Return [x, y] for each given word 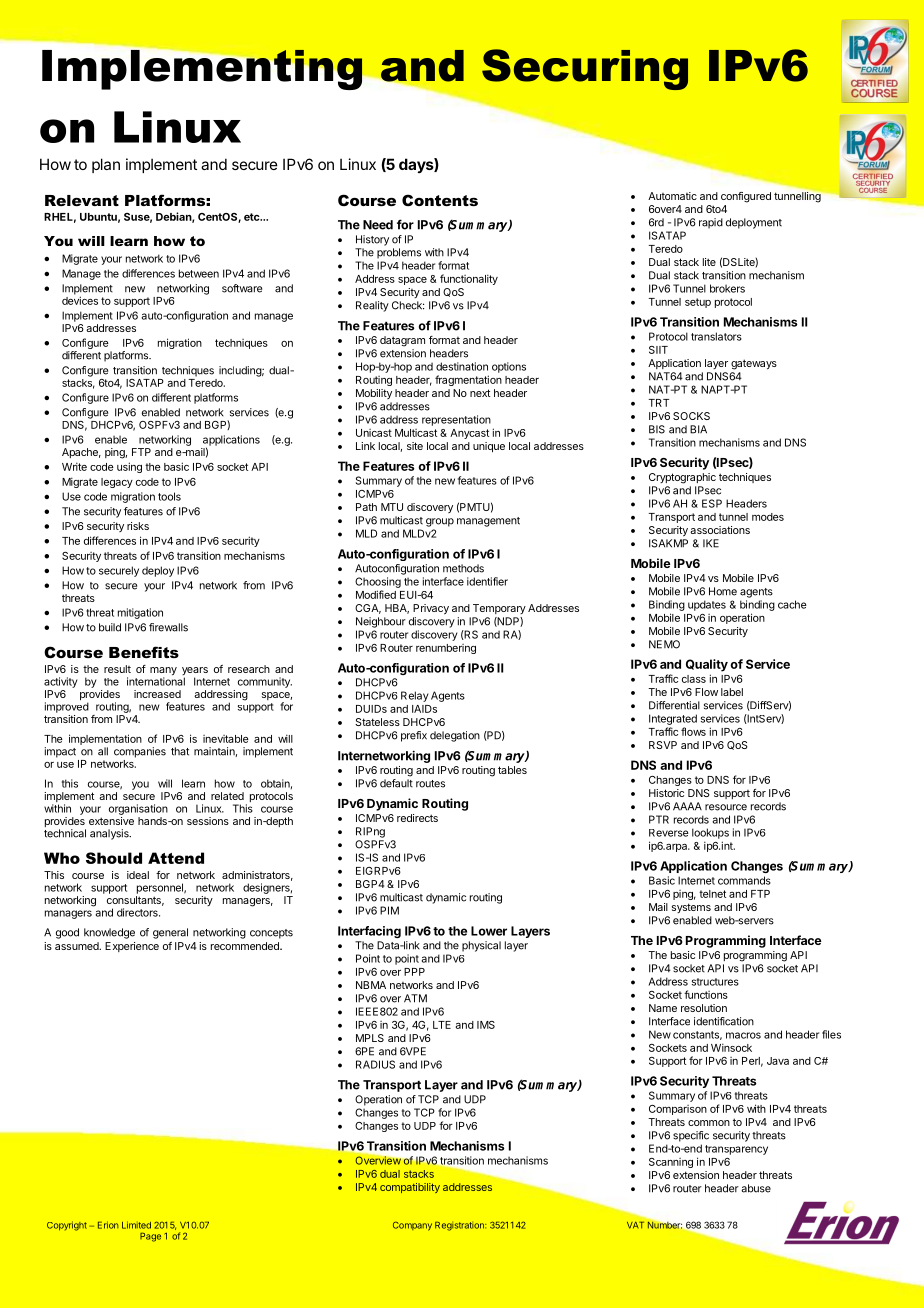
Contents [440, 200]
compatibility [410, 1188]
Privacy [431, 609]
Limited [136, 1225]
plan [106, 165]
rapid [711, 223]
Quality [707, 665]
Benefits [144, 652]
